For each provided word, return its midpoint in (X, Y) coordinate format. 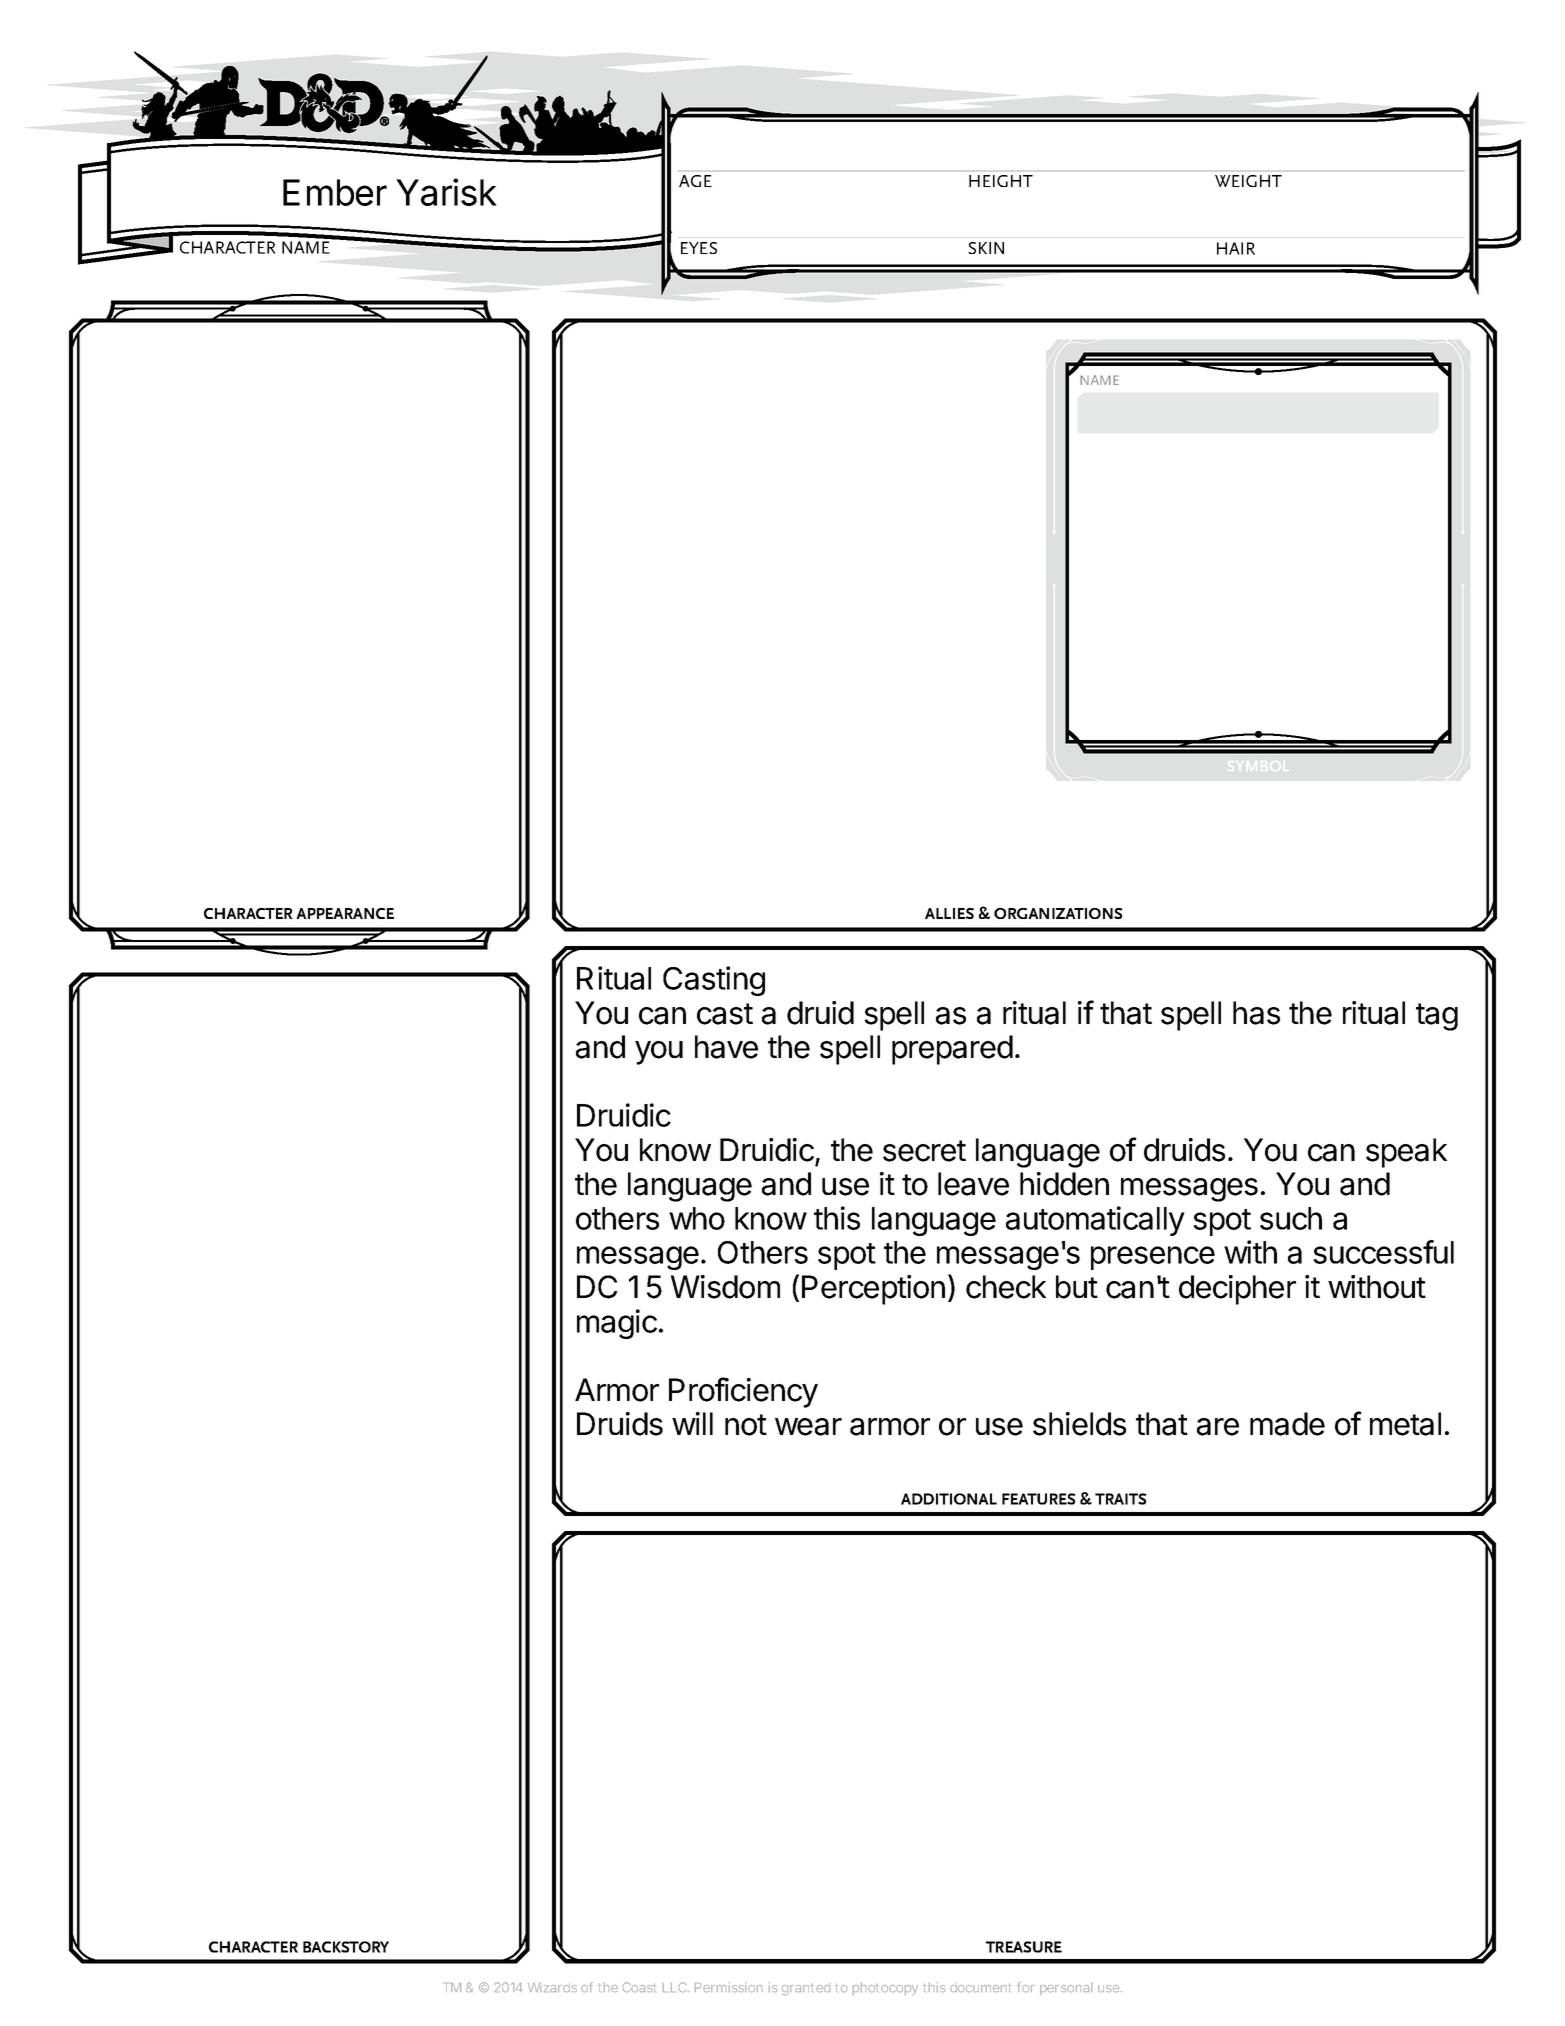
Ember (335, 192)
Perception (873, 1290)
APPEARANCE (345, 913)
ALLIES (949, 913)
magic (617, 1324)
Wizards (552, 1987)
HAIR (1236, 248)
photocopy (885, 1989)
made (1287, 1424)
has (1256, 1013)
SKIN (986, 248)
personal (1066, 1989)
